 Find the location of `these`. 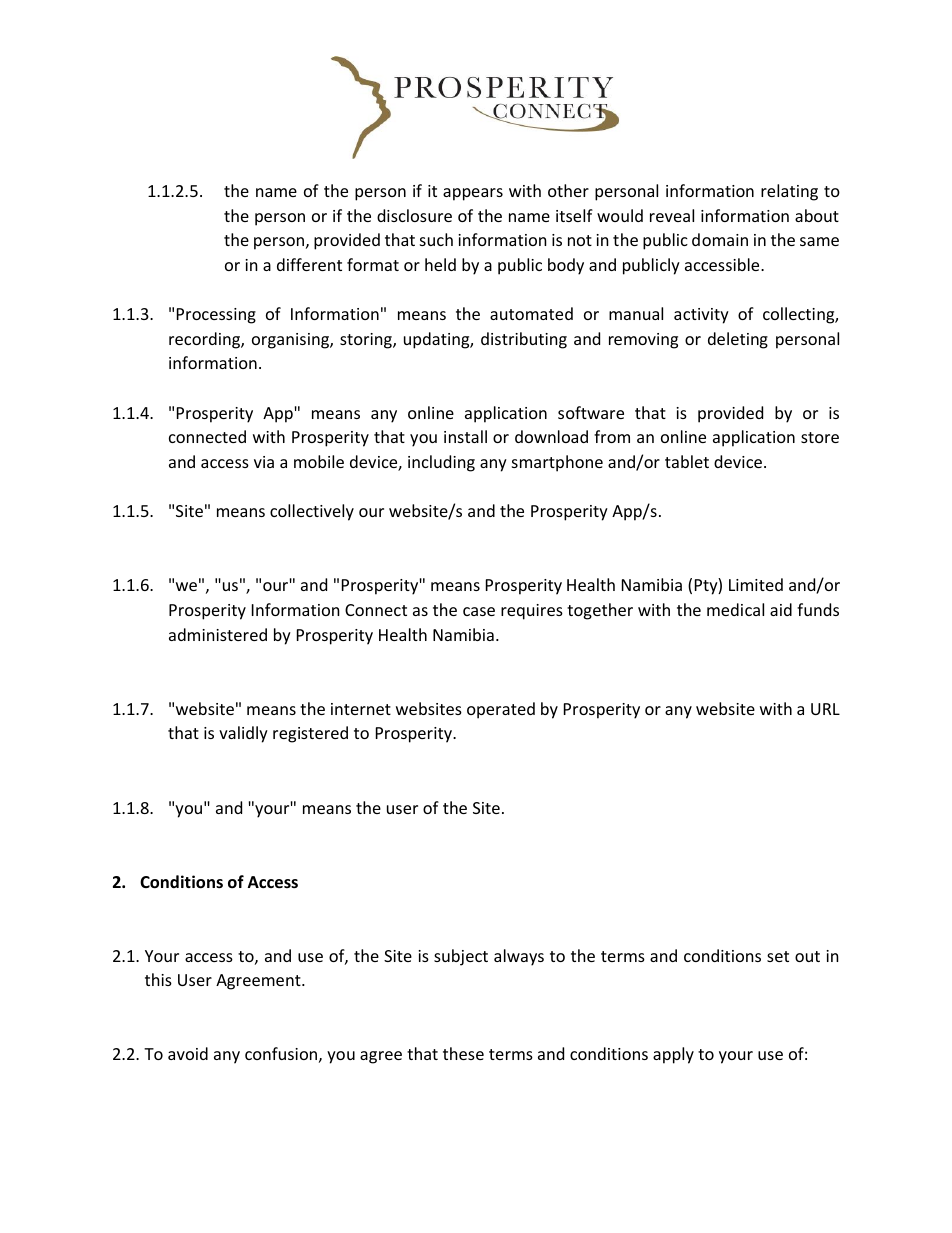

these is located at coordinates (463, 1053).
